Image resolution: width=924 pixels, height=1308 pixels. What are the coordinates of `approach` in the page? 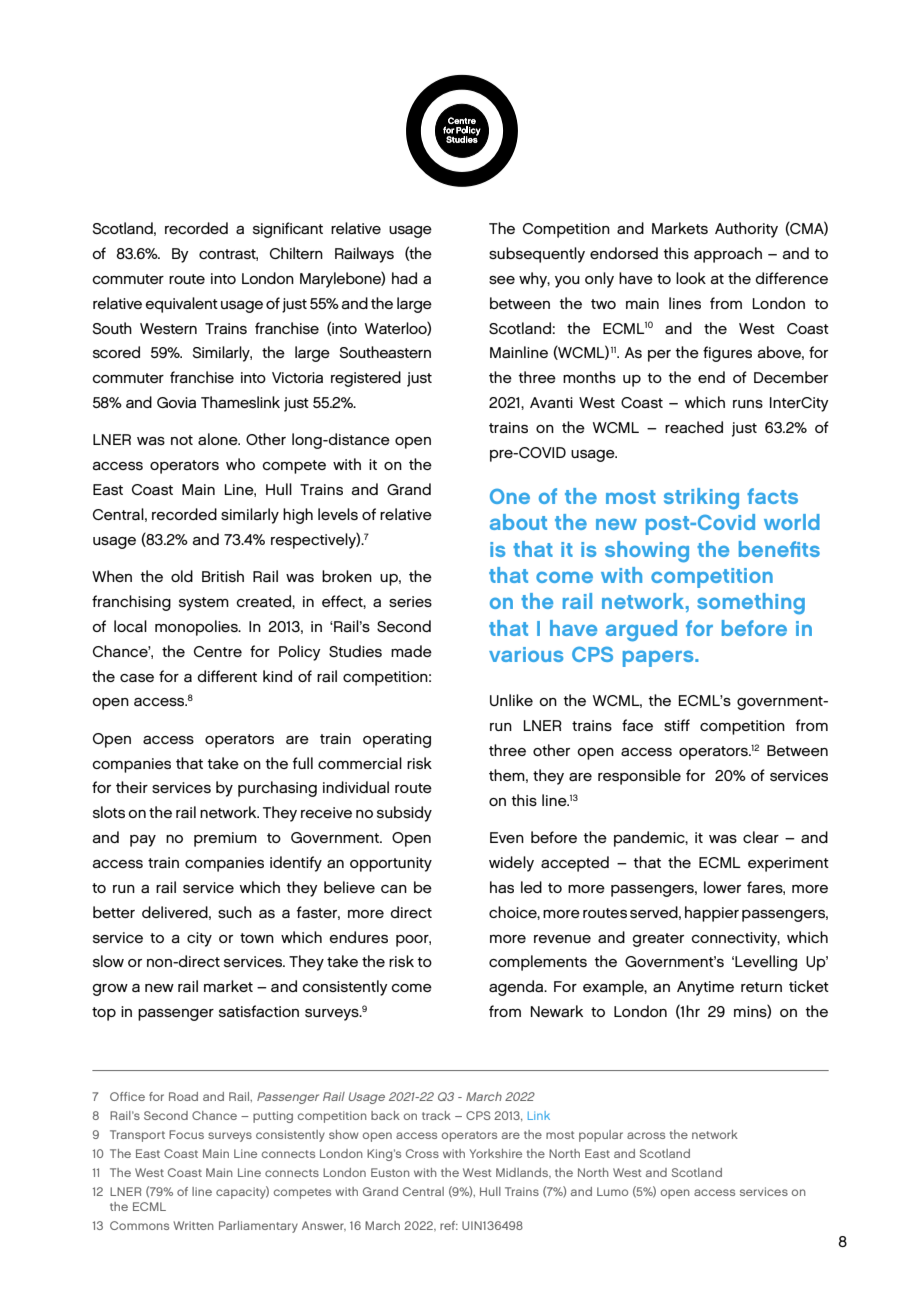 It's located at (728, 255).
